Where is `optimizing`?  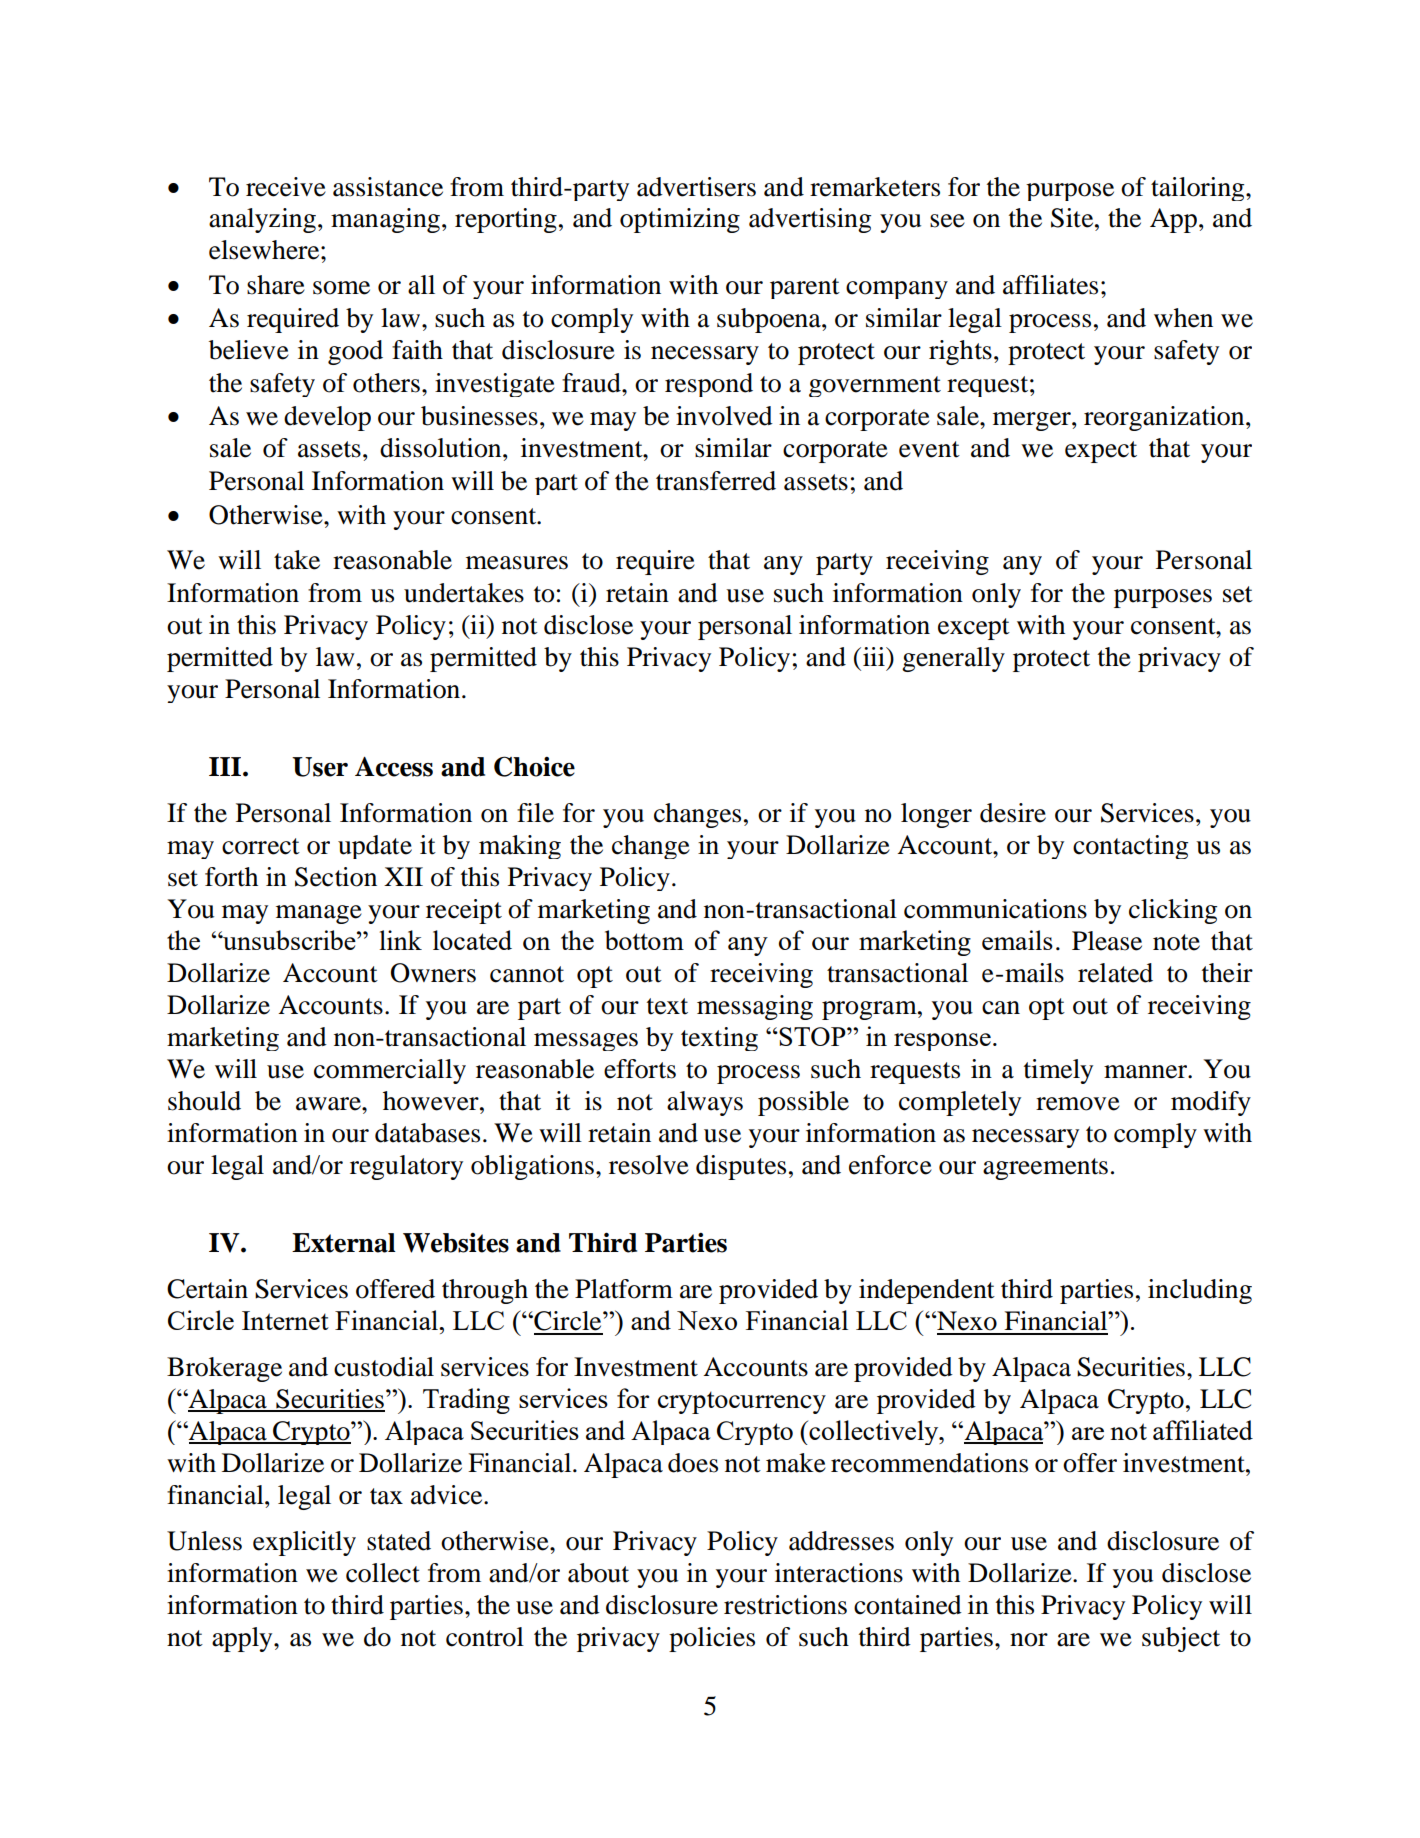 optimizing is located at coordinates (680, 220).
